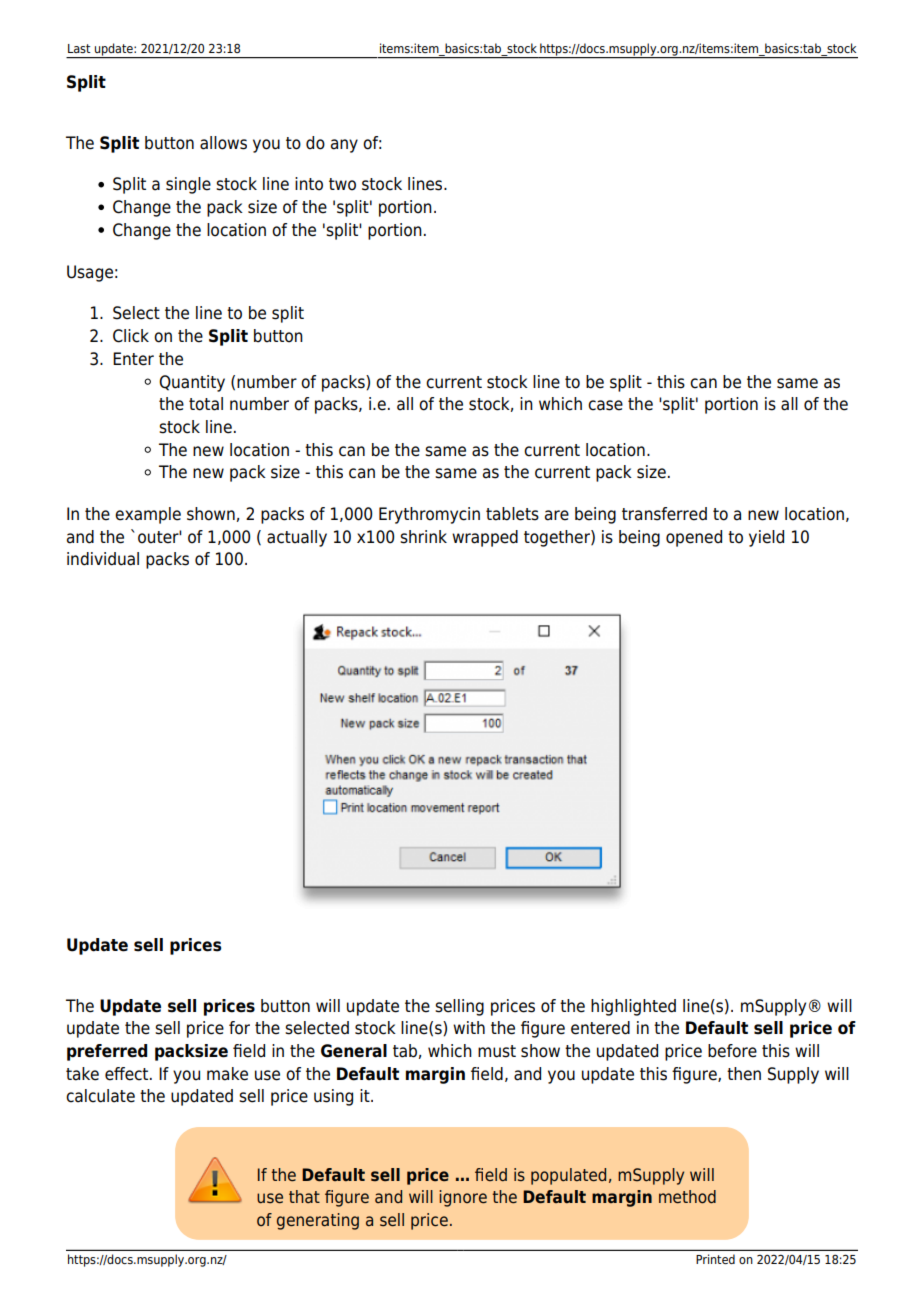 The height and width of the image is (1308, 924). Describe the element at coordinates (664, 514) in the image. I see `transferred` at that location.
